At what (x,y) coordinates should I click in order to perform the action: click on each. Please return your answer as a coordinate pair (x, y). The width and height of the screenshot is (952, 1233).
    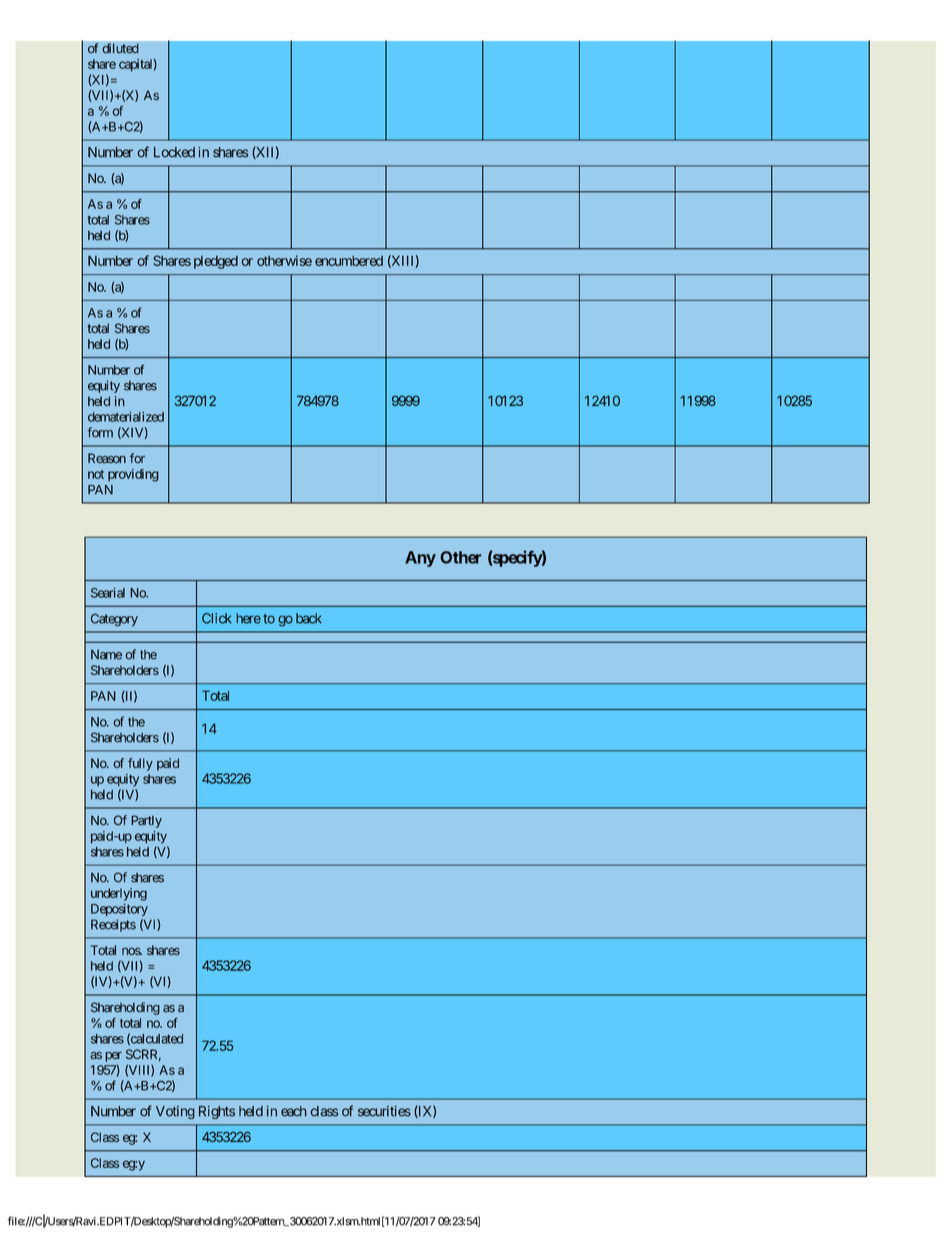
    Looking at the image, I should click on (294, 1111).
